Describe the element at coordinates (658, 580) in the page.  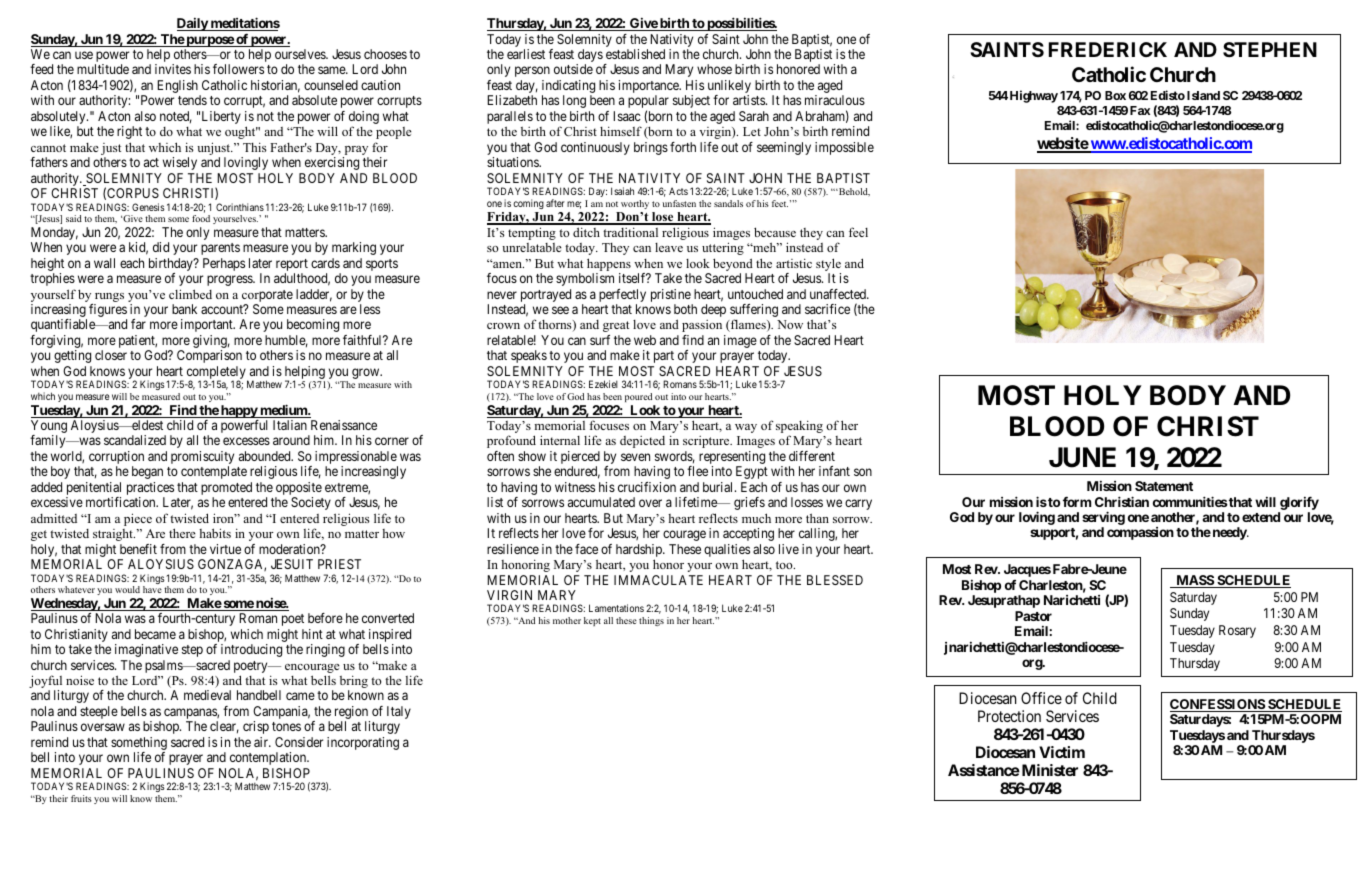
I see `IMMACULATE` at that location.
